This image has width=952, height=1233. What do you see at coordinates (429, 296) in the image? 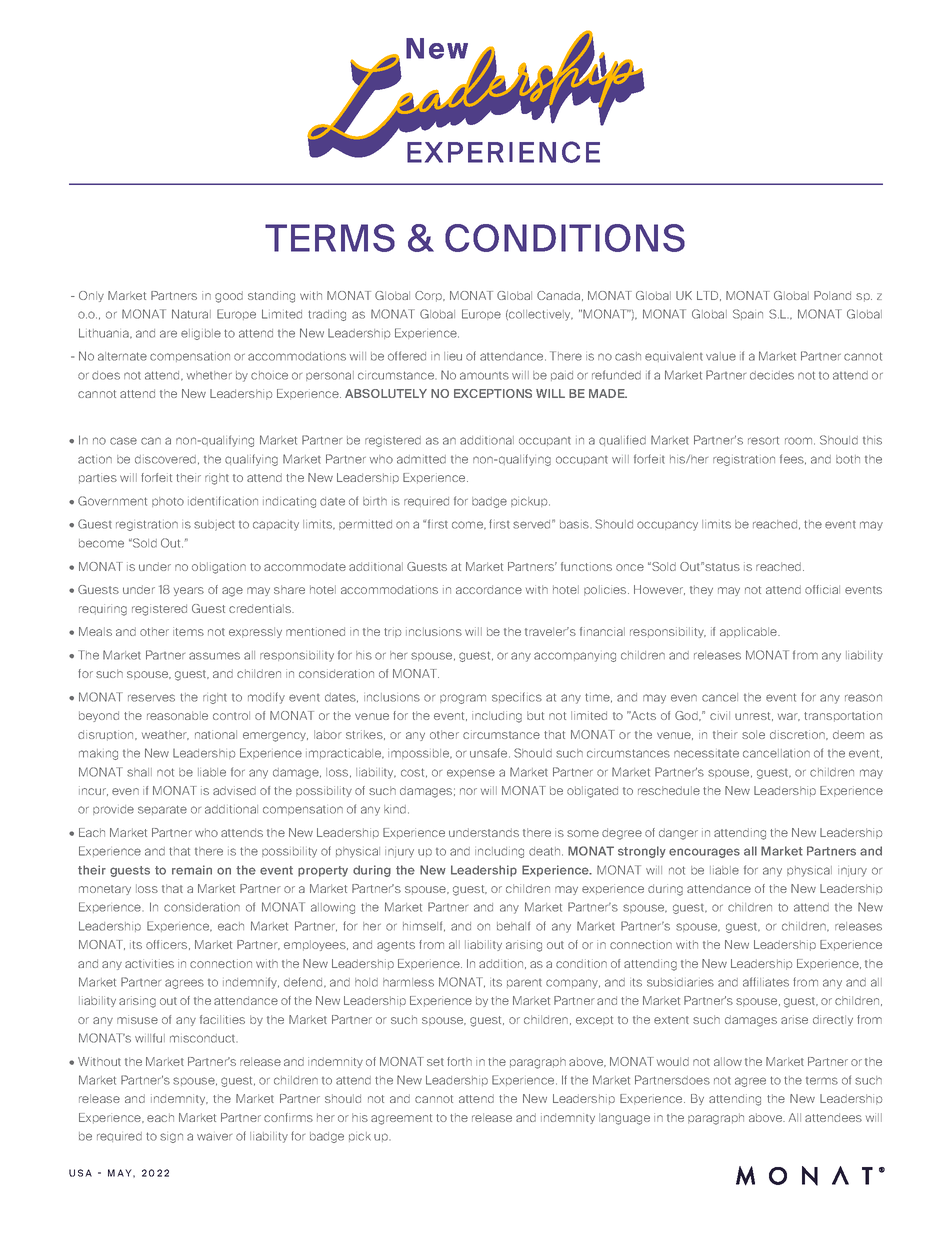
I see `Corp` at bounding box center [429, 296].
